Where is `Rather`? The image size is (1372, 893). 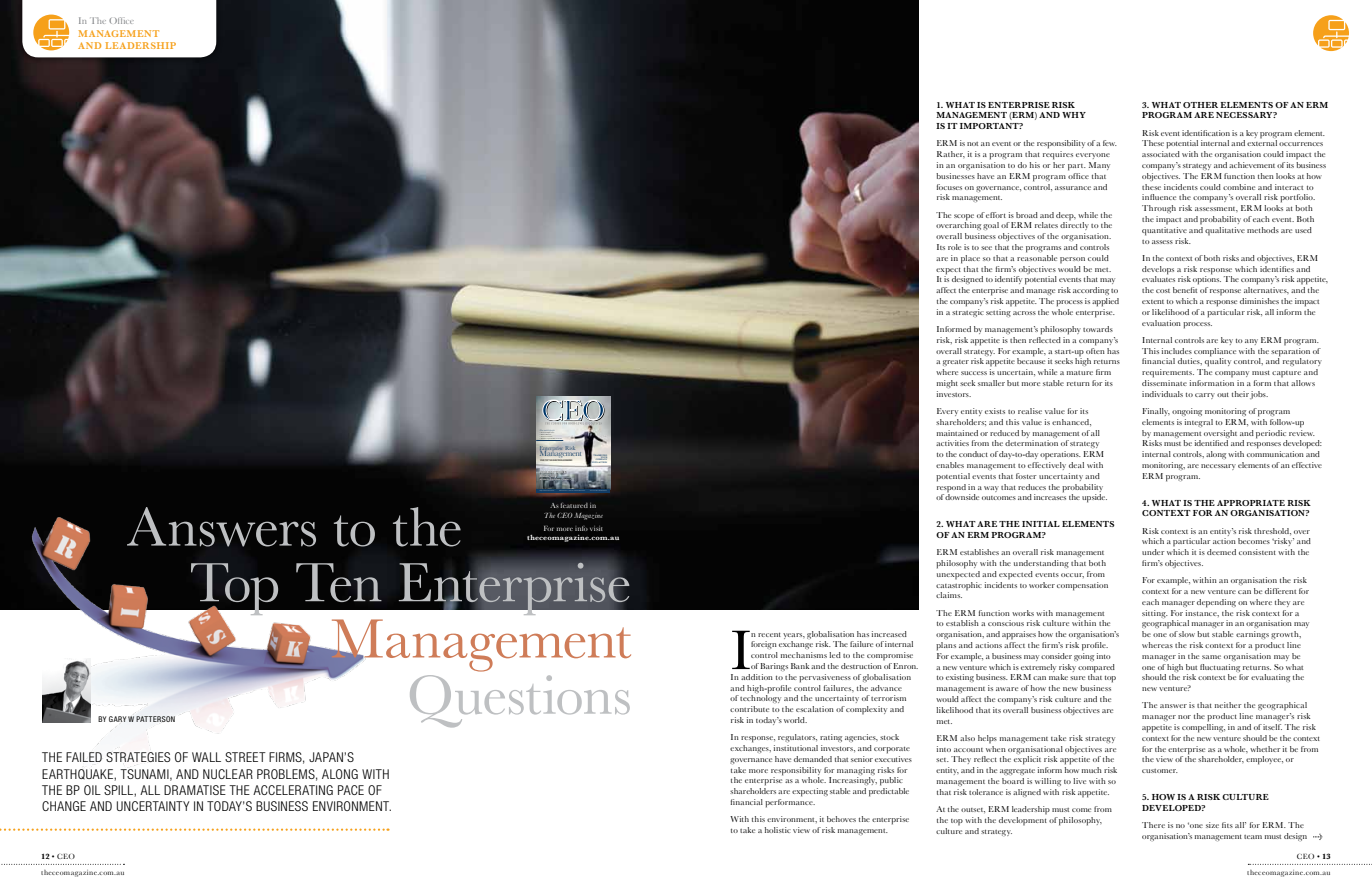 Rather is located at coordinates (951, 154).
